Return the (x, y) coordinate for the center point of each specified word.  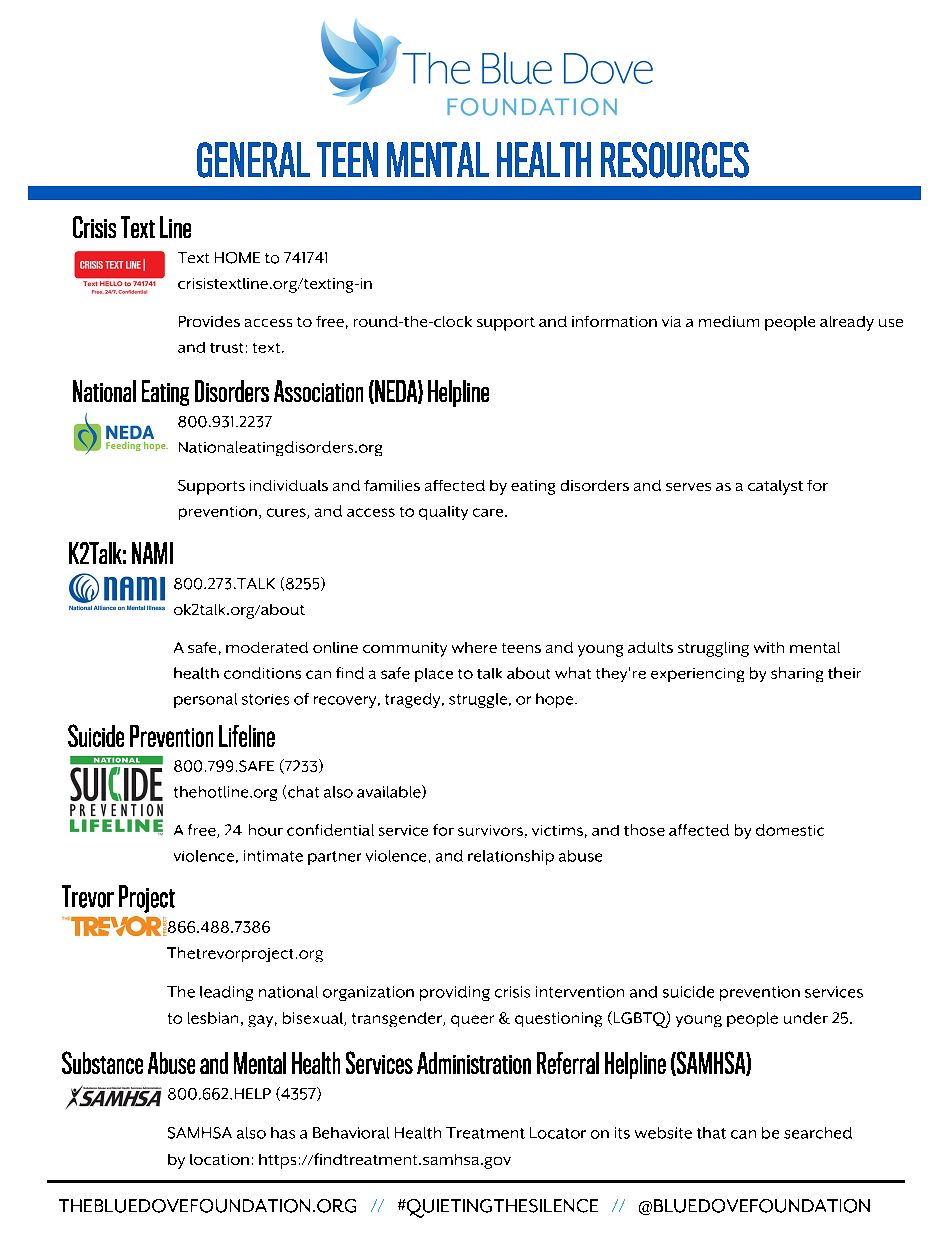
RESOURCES (675, 160)
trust (226, 348)
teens (521, 648)
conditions (262, 673)
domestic (790, 830)
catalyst (775, 487)
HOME (237, 258)
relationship (511, 857)
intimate (273, 856)
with (769, 647)
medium (729, 321)
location (219, 1159)
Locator (558, 1133)
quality (443, 513)
